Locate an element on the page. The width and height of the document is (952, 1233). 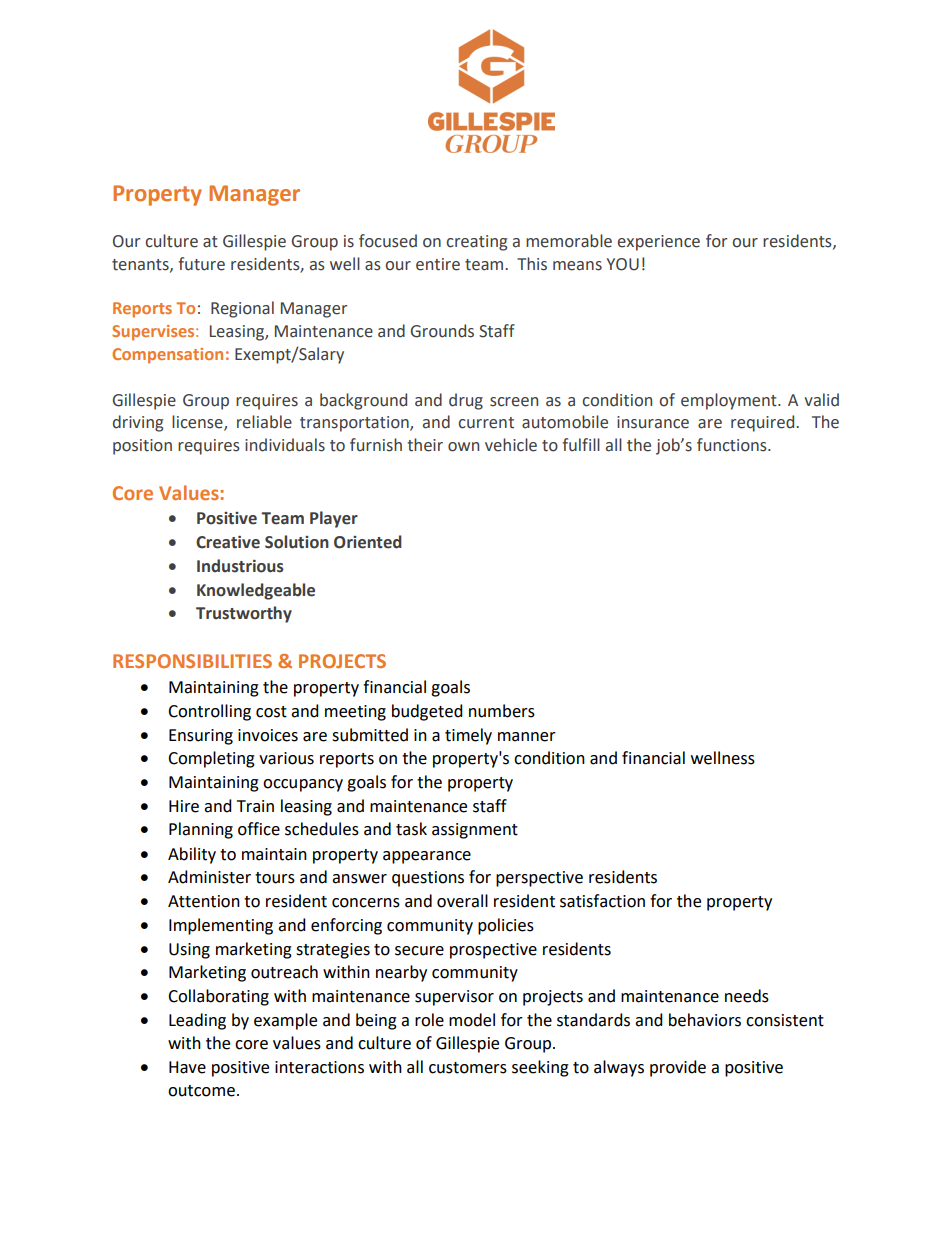
experience is located at coordinates (659, 243).
